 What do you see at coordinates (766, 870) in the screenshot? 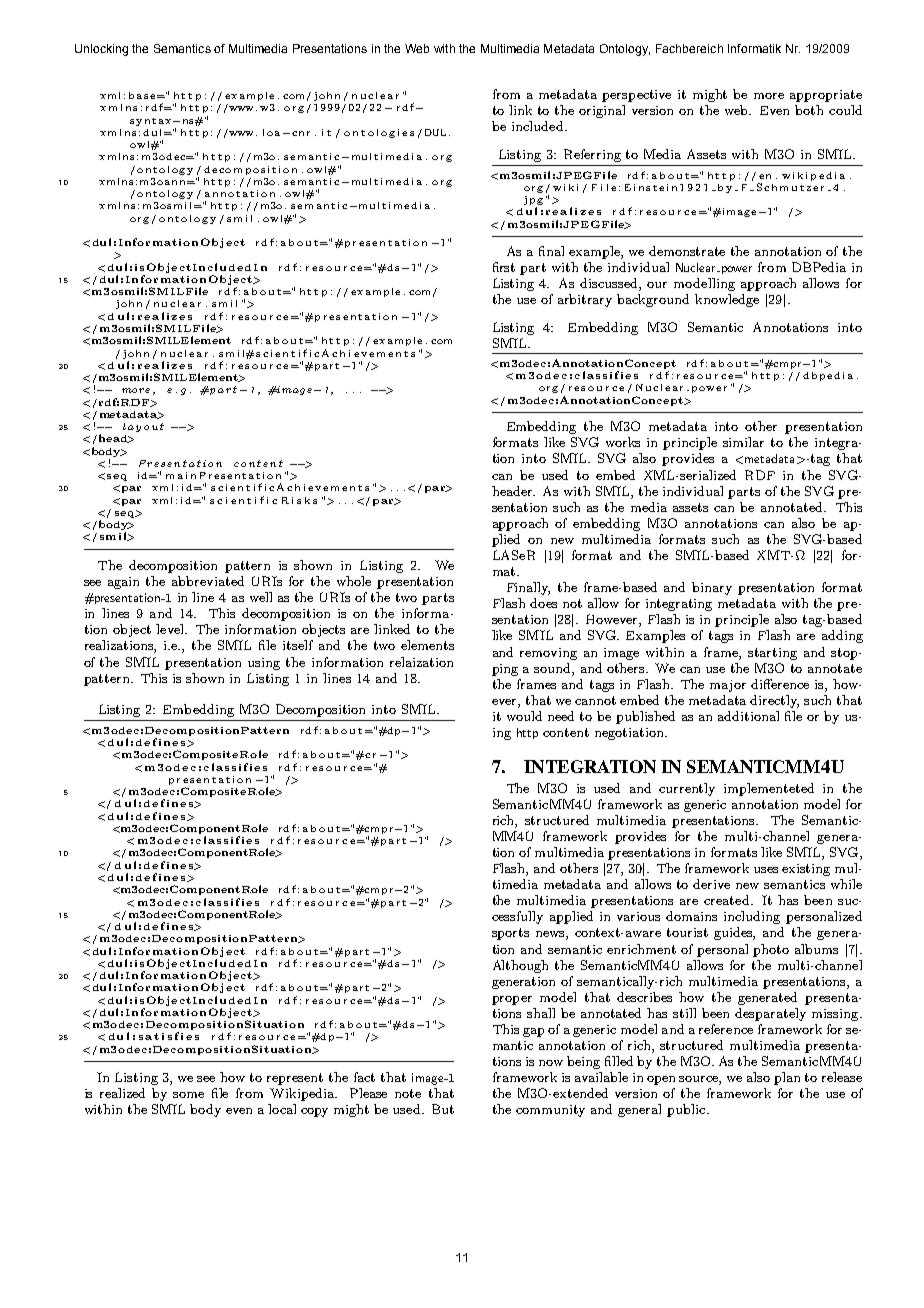
I see `uses` at bounding box center [766, 870].
